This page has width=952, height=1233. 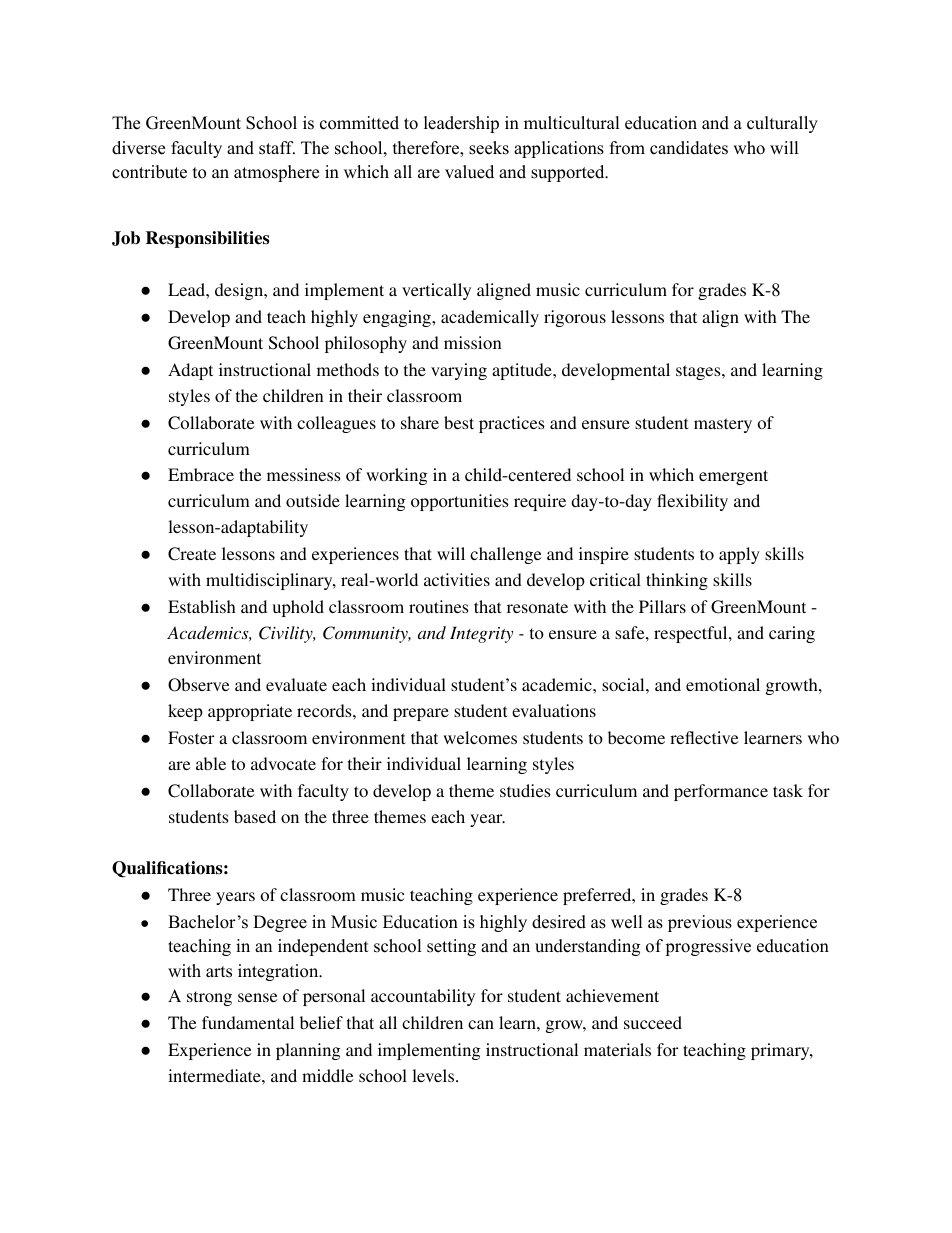 I want to click on levels, so click(x=434, y=1075).
